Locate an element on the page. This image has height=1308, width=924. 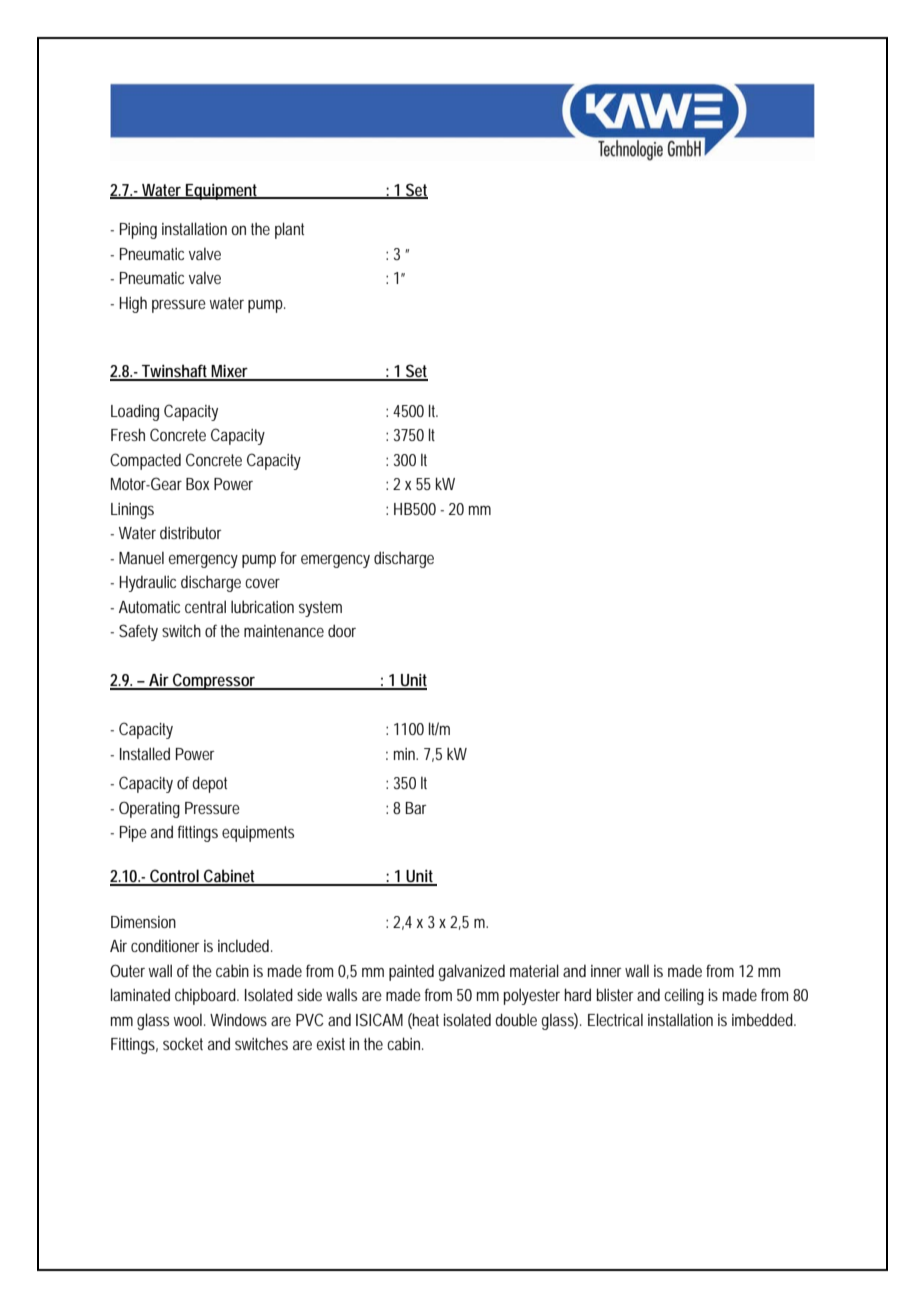
Piping is located at coordinates (138, 231).
